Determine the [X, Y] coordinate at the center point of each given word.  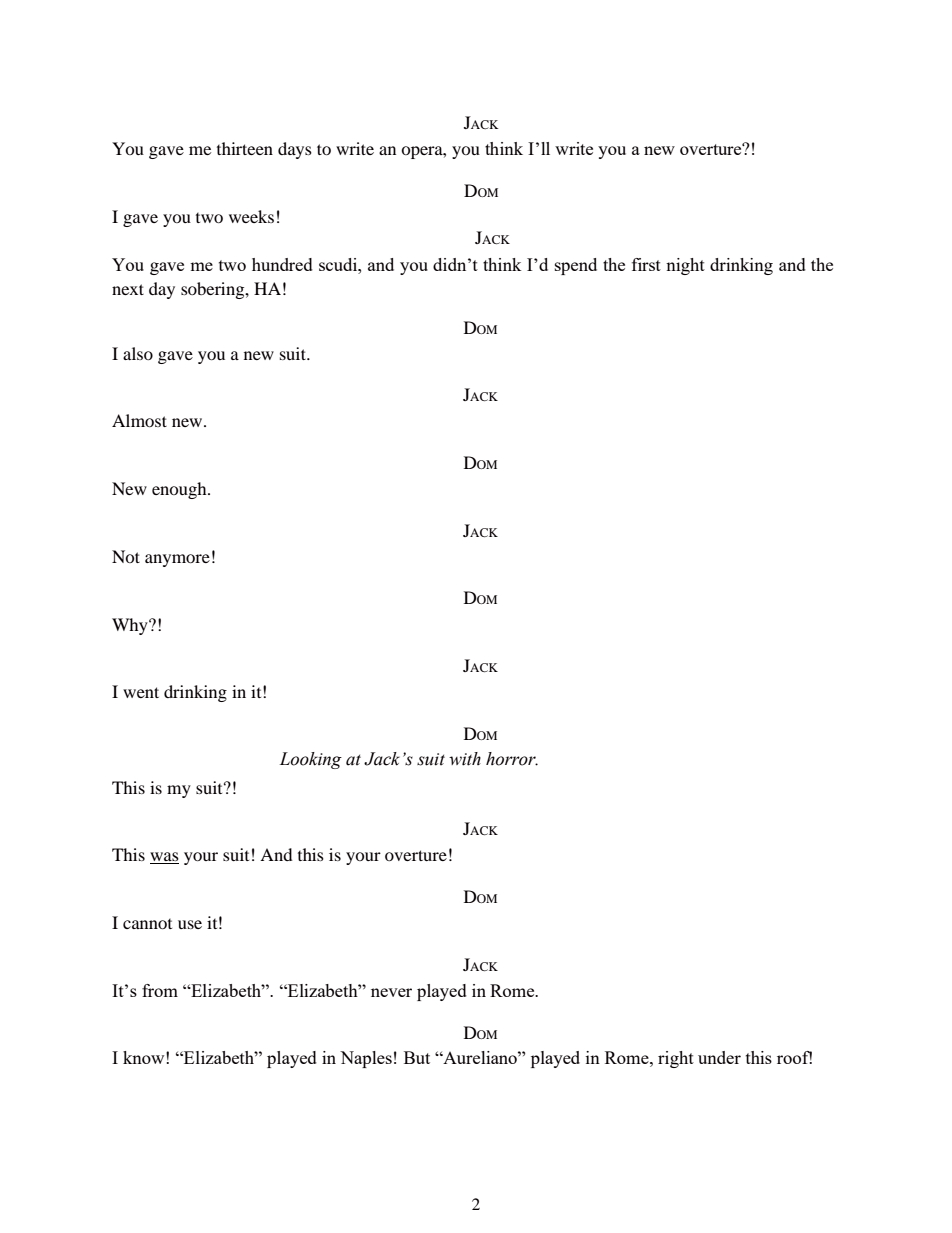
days [295, 150]
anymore [177, 560]
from [160, 990]
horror [512, 759]
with [465, 759]
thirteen [245, 148]
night [685, 266]
